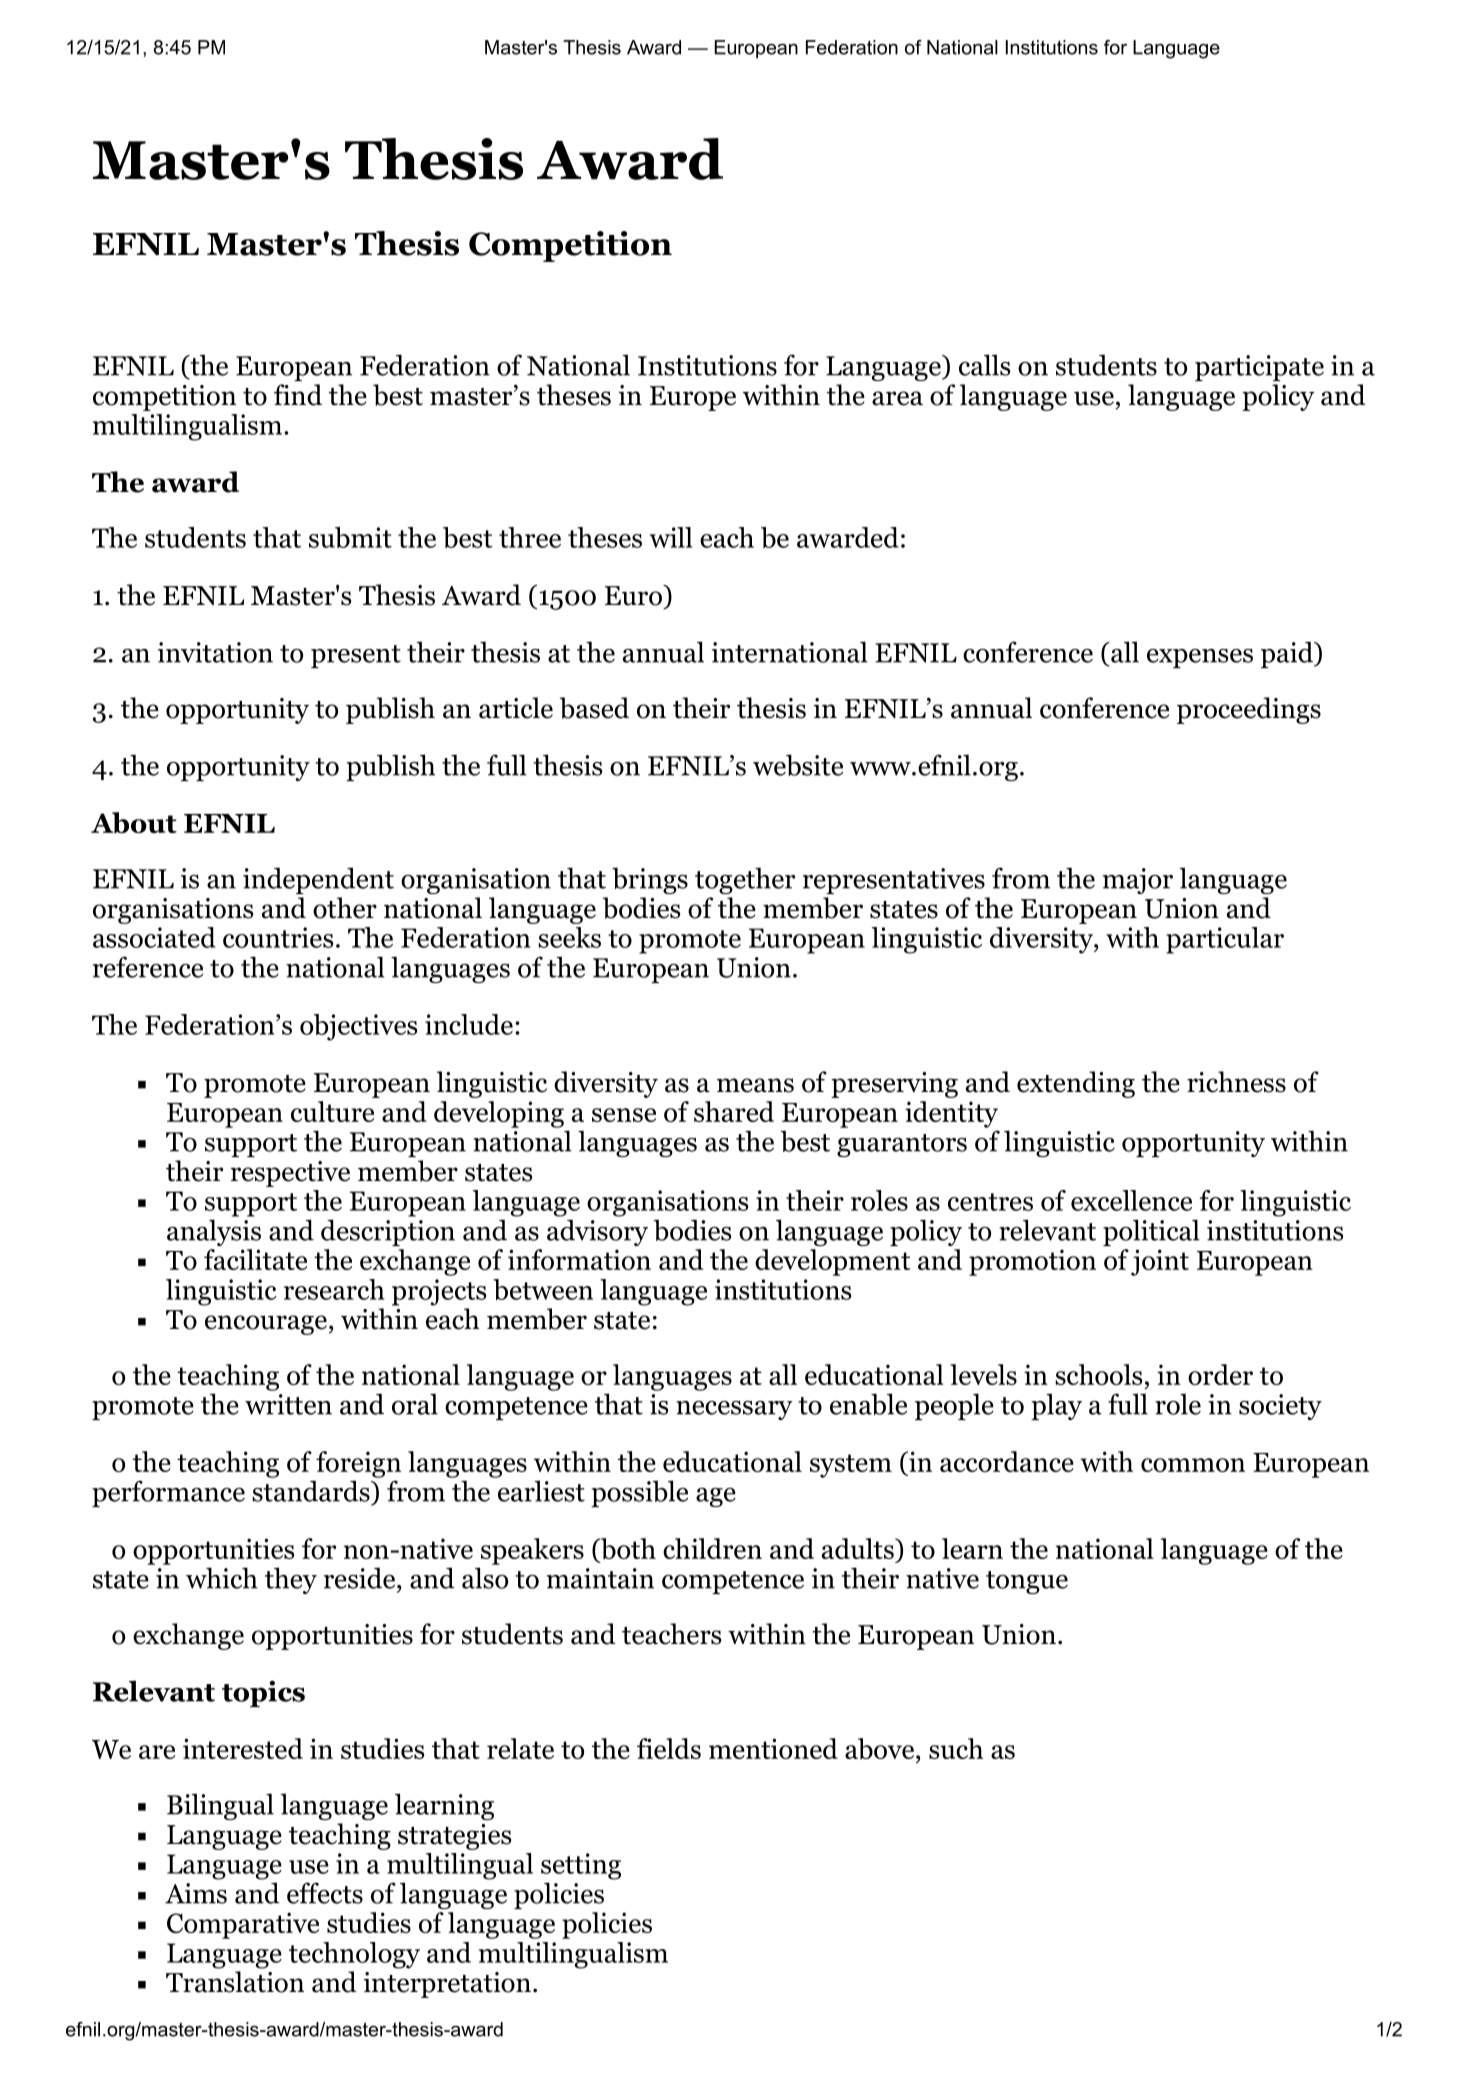 The image size is (1468, 2078). What do you see at coordinates (671, 537) in the screenshot?
I see `will` at bounding box center [671, 537].
